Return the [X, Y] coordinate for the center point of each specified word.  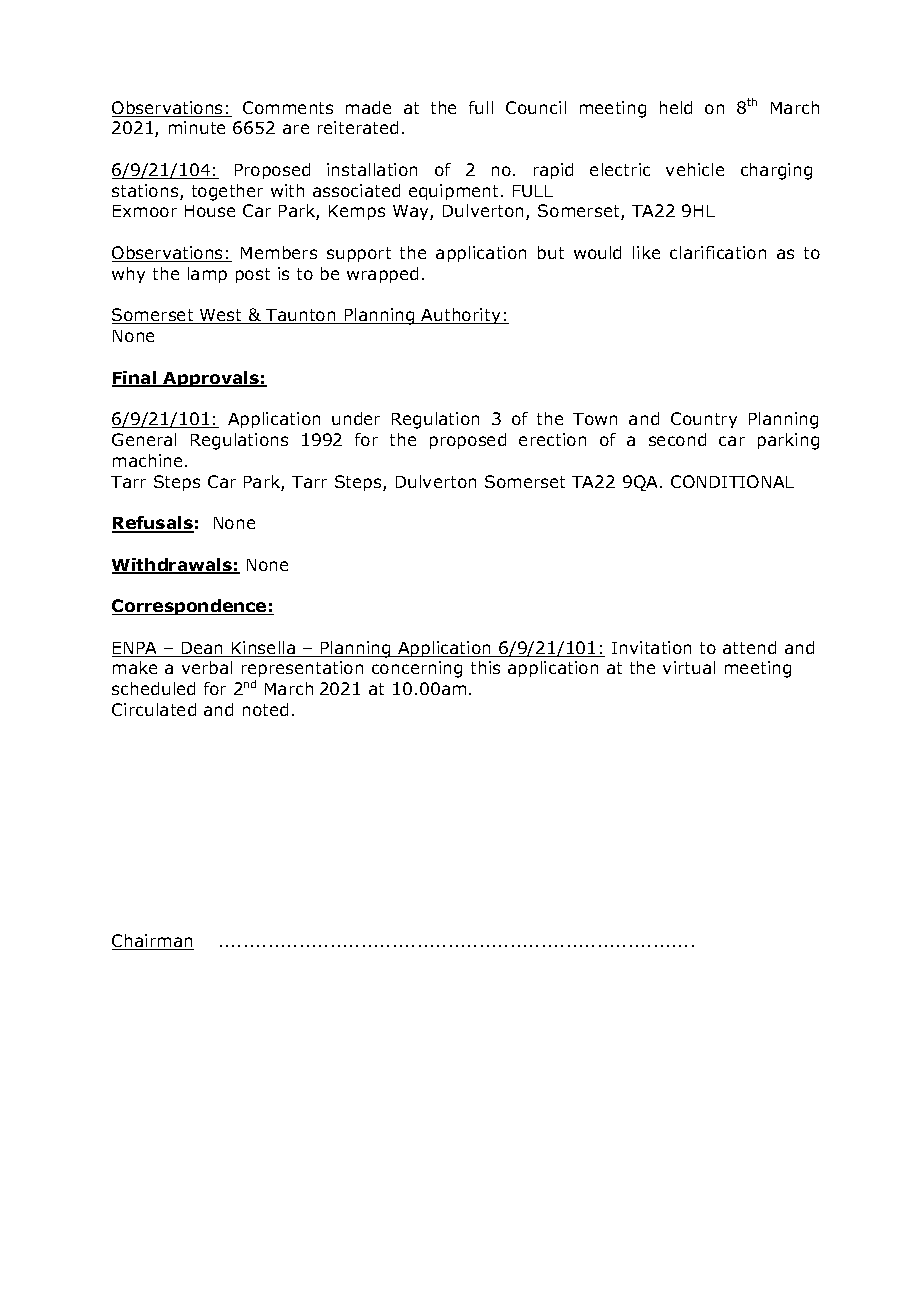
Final [135, 379]
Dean [202, 649]
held [676, 107]
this [485, 667]
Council [536, 107]
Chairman [153, 942]
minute [197, 127]
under [356, 418]
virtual [689, 667]
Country [704, 420]
